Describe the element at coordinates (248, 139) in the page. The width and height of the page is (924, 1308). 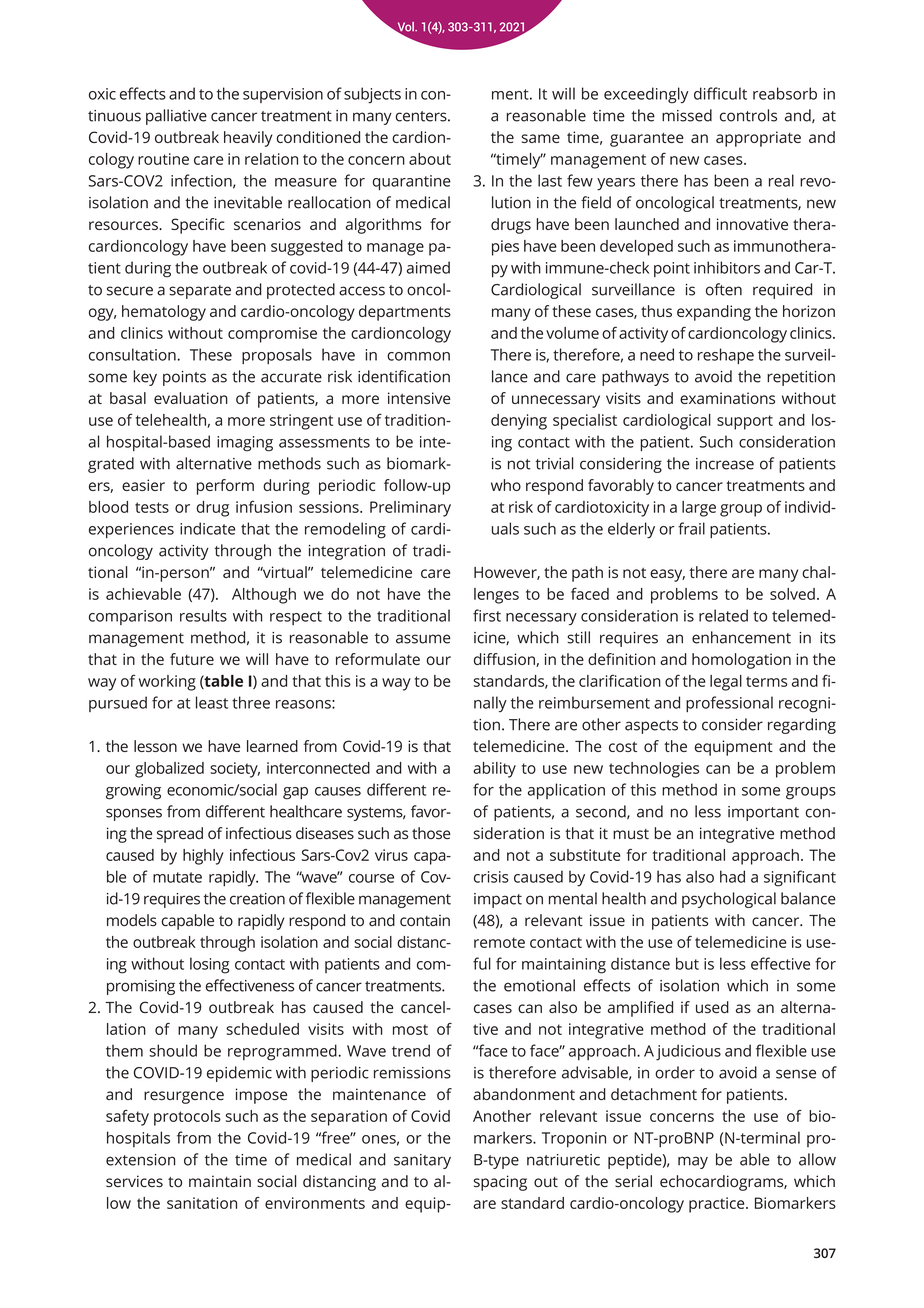
I see `heavily` at that location.
